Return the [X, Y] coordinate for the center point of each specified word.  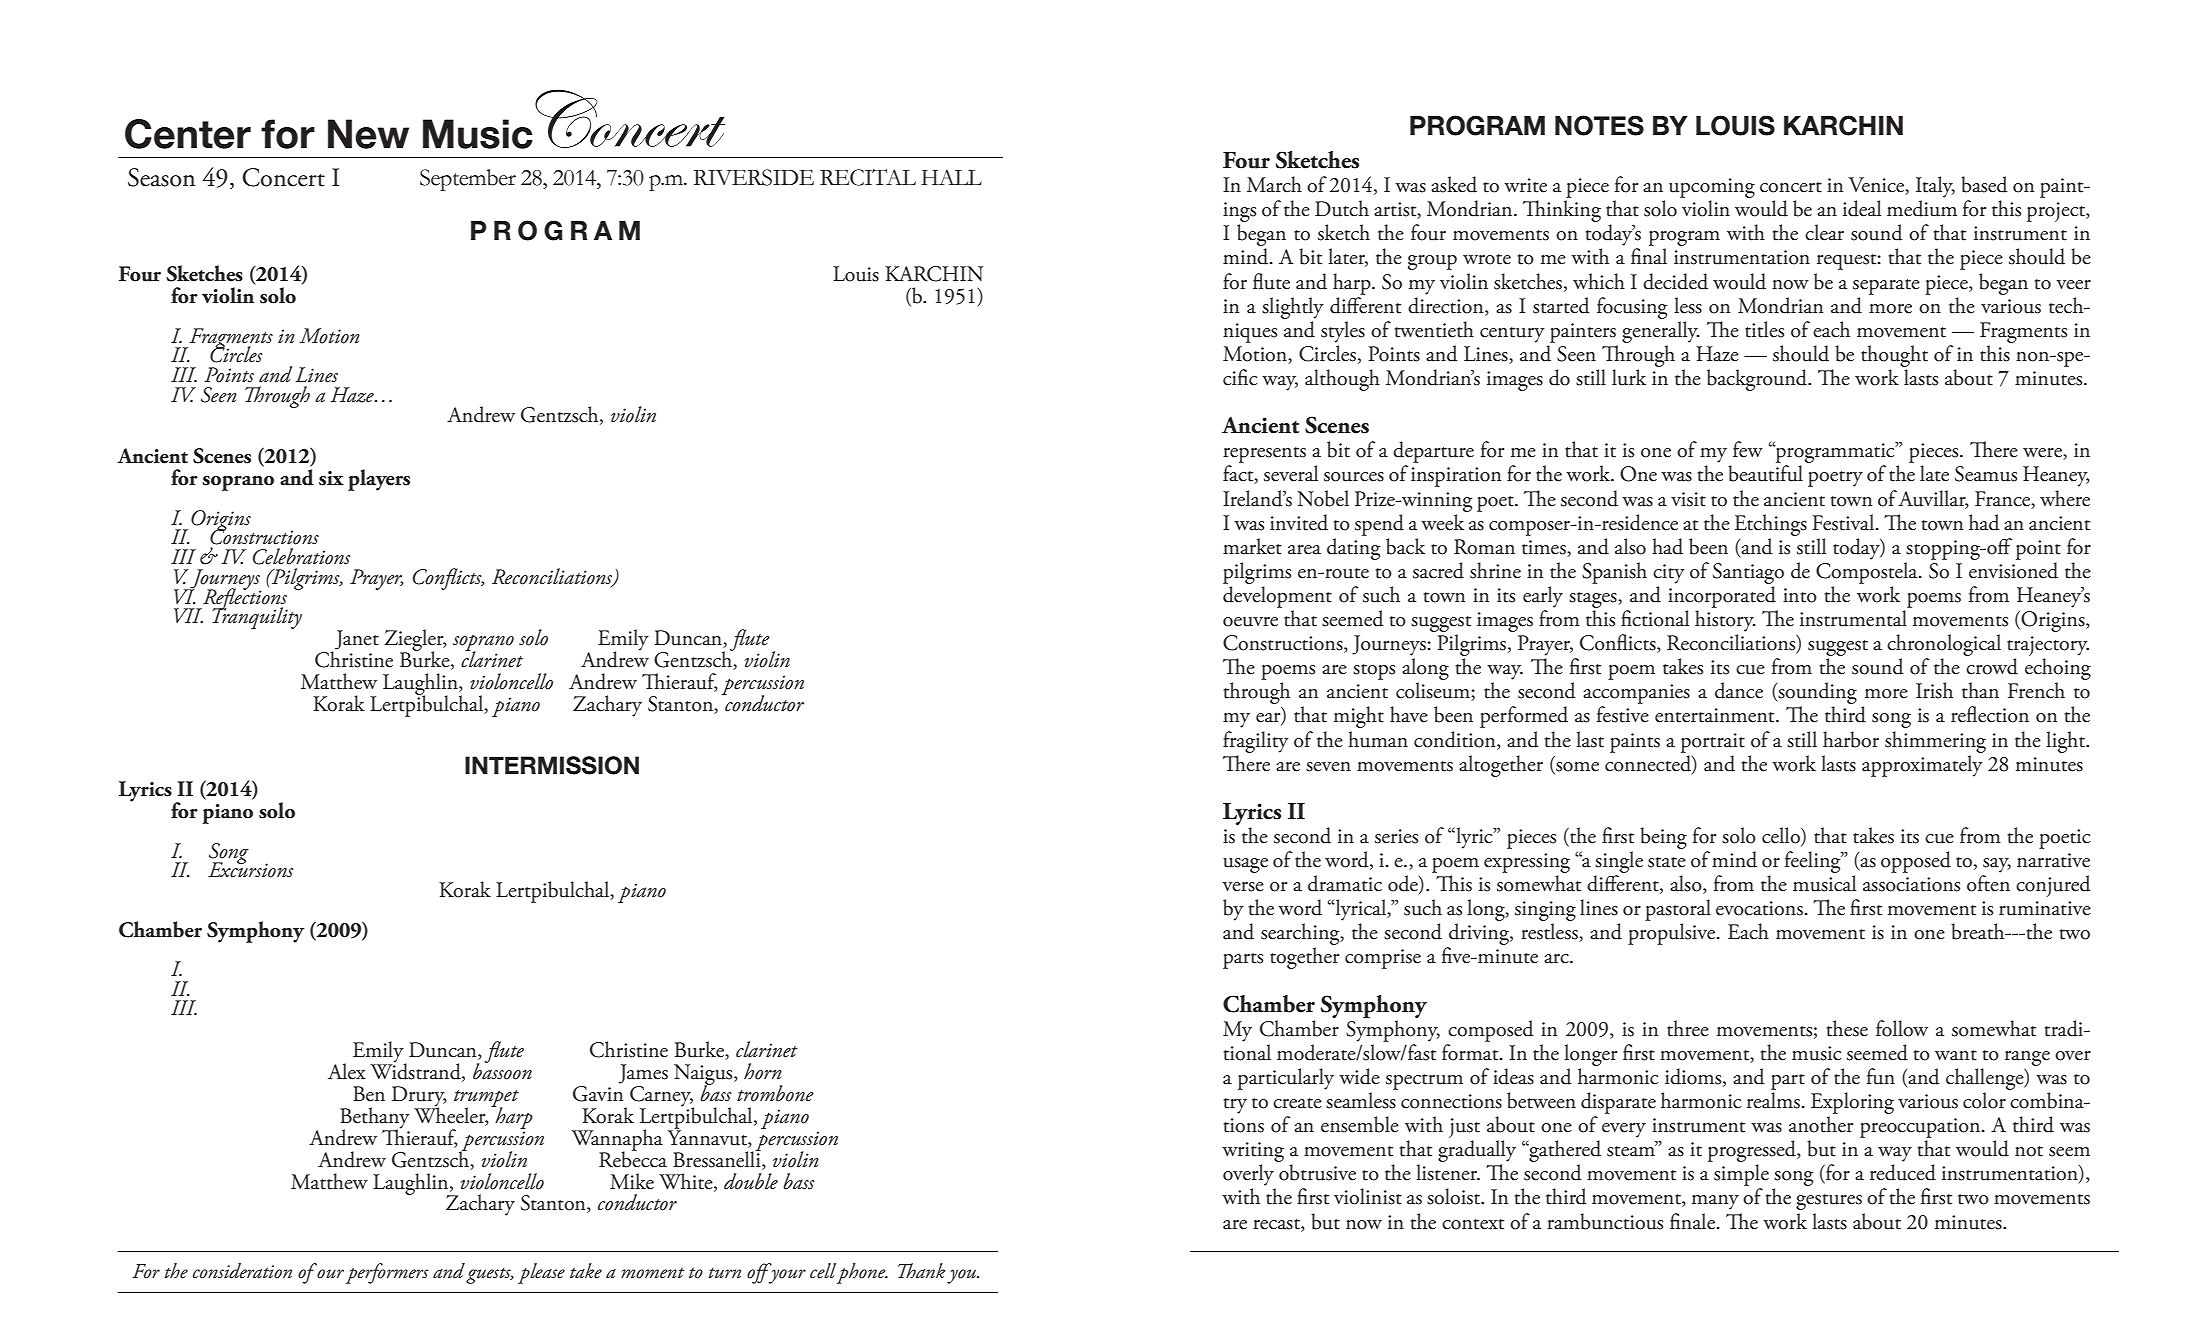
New [368, 134]
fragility [1256, 742]
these [1847, 1028]
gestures [1829, 1202]
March [1274, 184]
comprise [1383, 959]
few [1748, 449]
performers [387, 1273]
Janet [357, 640]
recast [1277, 1224]
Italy [1935, 187]
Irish [1934, 690]
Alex [347, 1071]
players [379, 480]
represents [1264, 455]
